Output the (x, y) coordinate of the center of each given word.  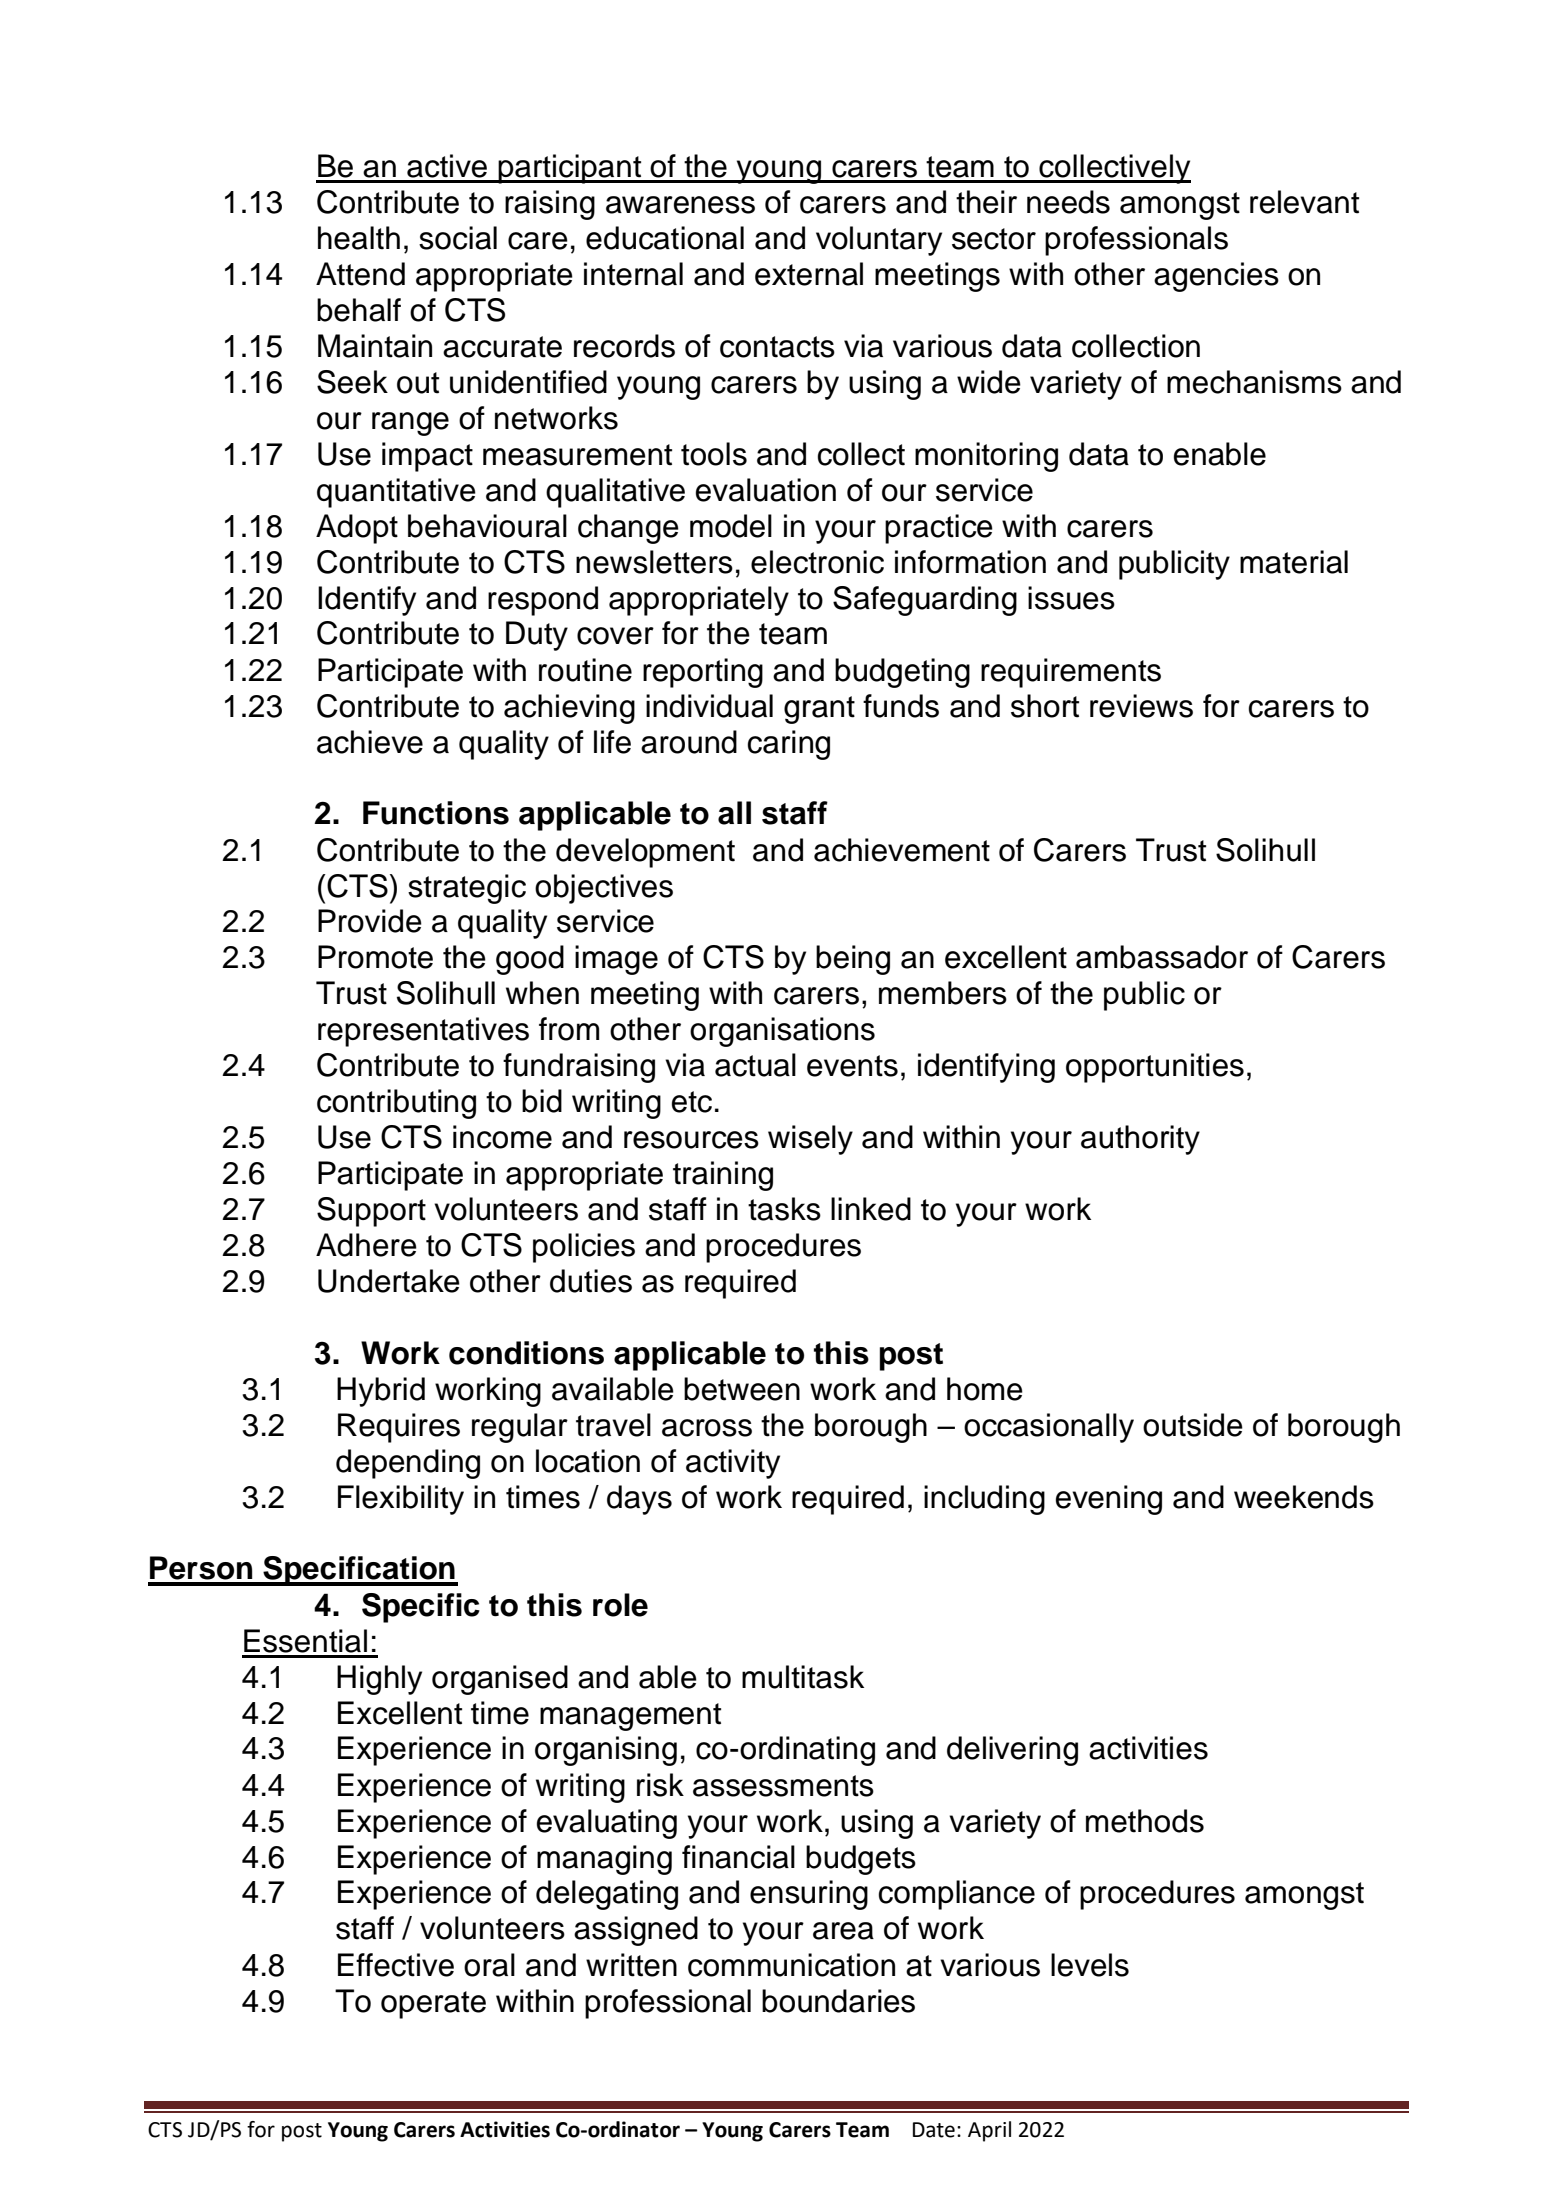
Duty (537, 636)
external (809, 274)
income (502, 1137)
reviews (1141, 706)
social (458, 238)
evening (1109, 1500)
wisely (810, 1140)
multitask (803, 1677)
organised (500, 1680)
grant (819, 710)
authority (1140, 1140)
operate (433, 2005)
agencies (1216, 277)
